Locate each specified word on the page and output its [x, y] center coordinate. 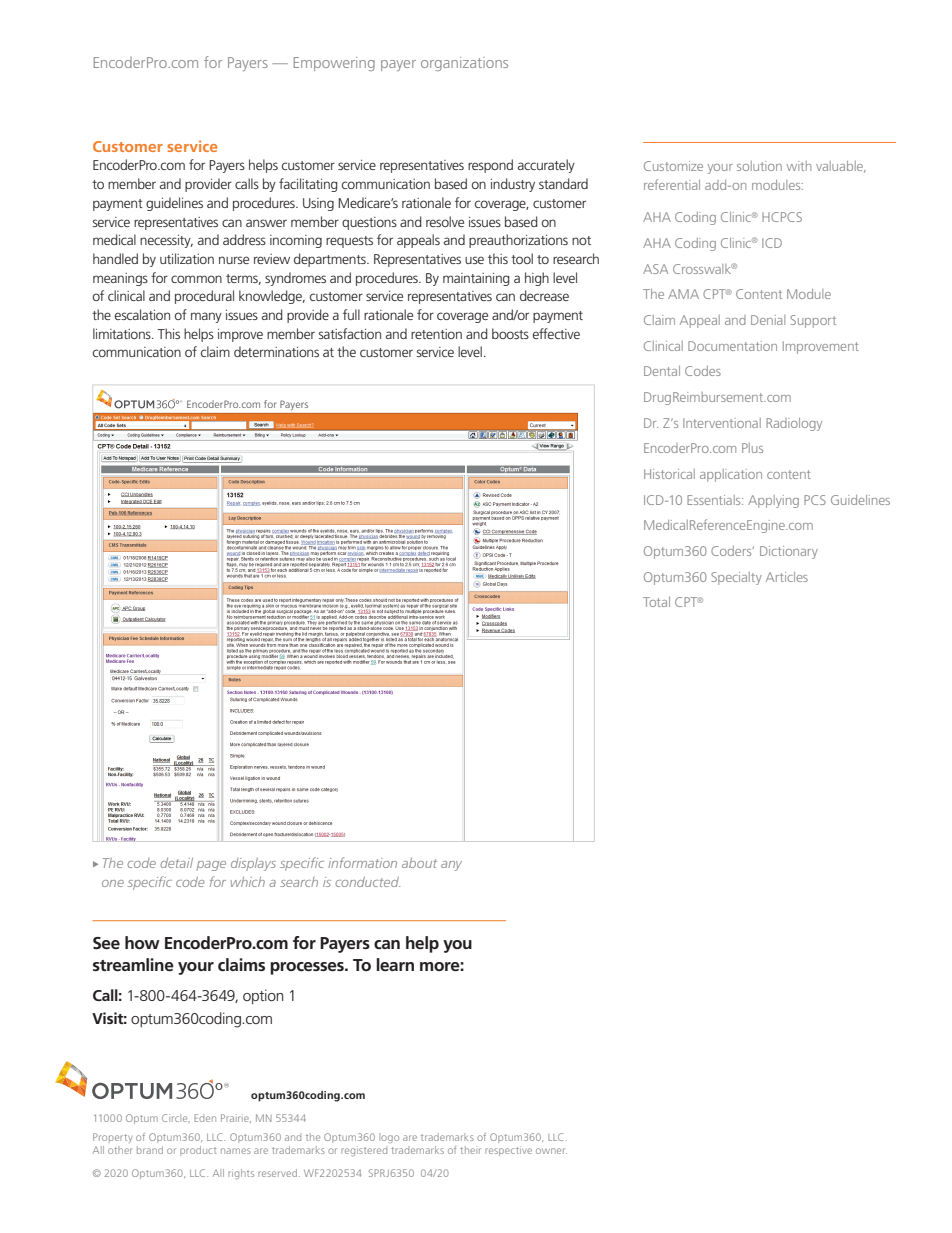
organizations [464, 64]
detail [176, 863]
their [470, 1150]
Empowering [334, 64]
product [198, 1151]
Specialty [736, 578]
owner [551, 1151]
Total [656, 602]
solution [759, 166]
